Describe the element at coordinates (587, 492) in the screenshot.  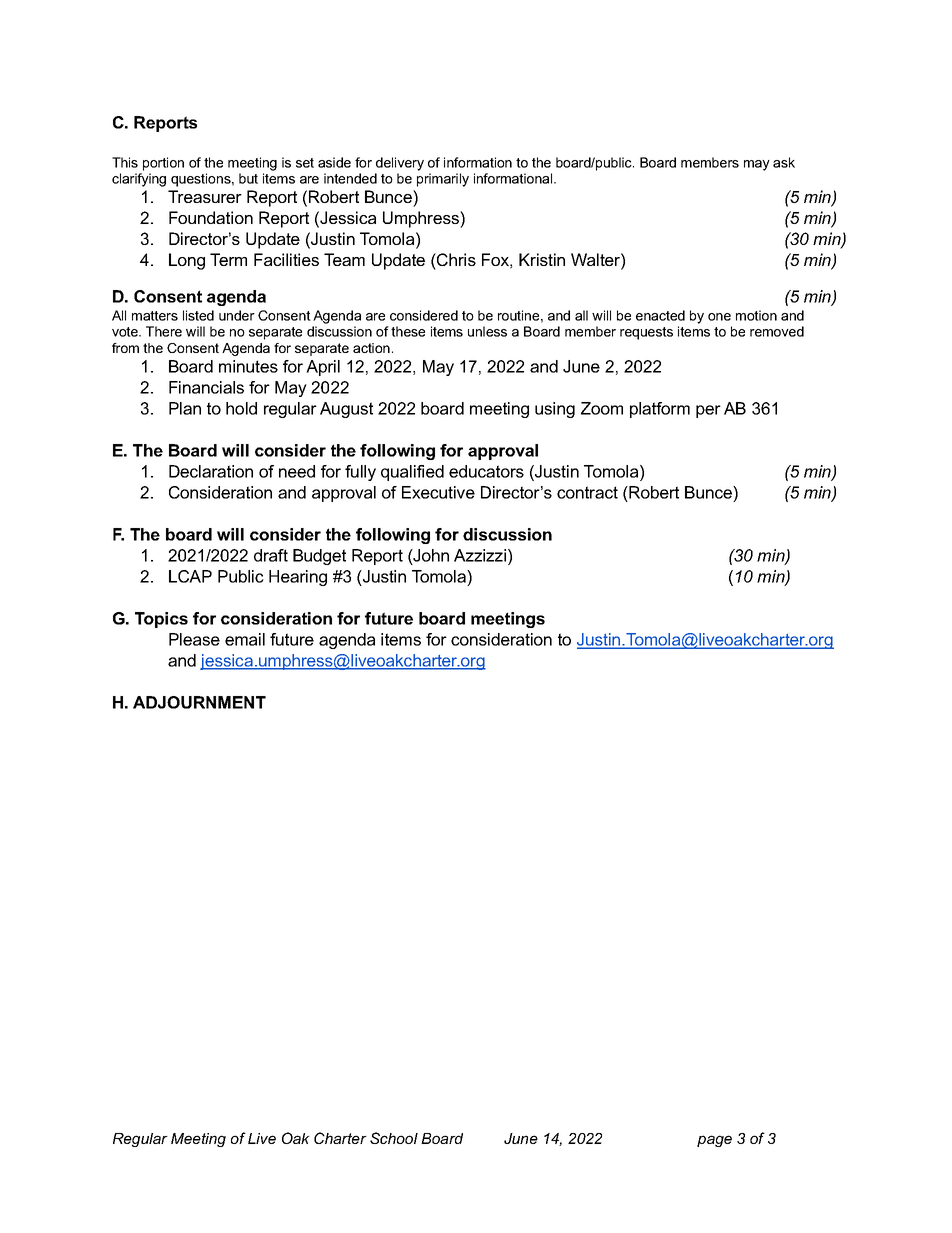
I see `contract` at that location.
